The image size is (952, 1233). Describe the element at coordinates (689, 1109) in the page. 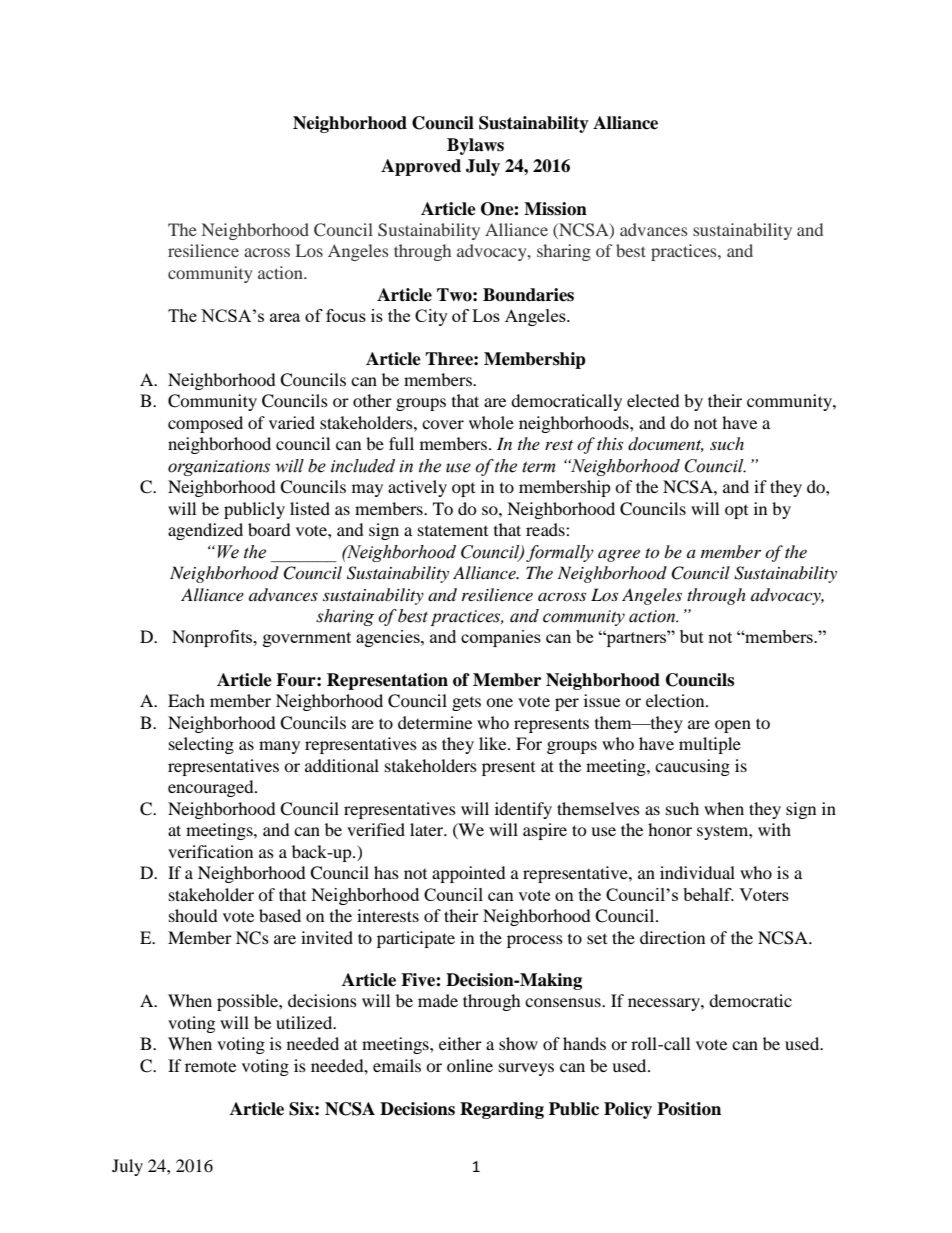

I see `Position` at that location.
